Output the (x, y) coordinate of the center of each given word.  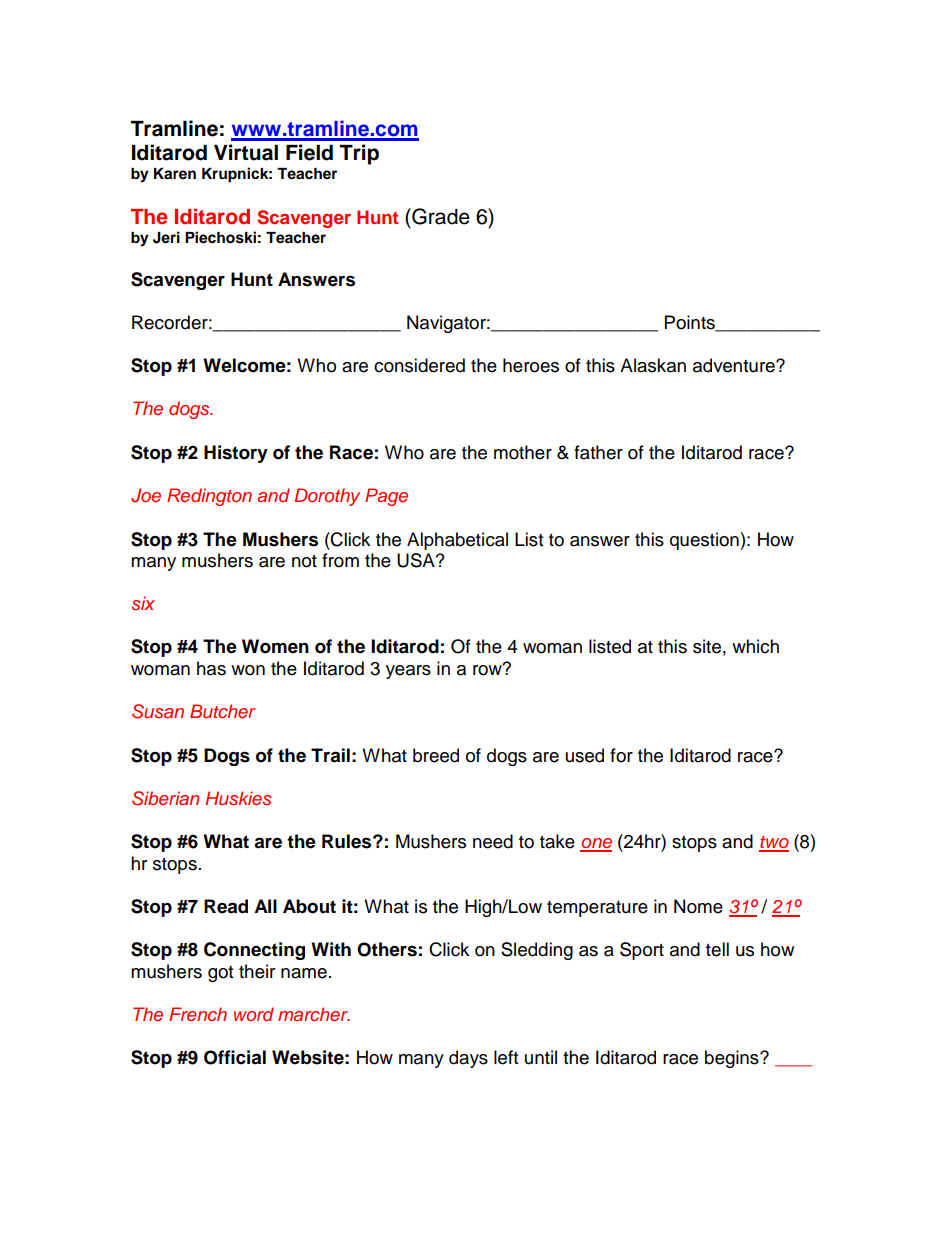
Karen (175, 173)
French (198, 1014)
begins (733, 1059)
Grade (440, 216)
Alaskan (653, 365)
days (468, 1059)
